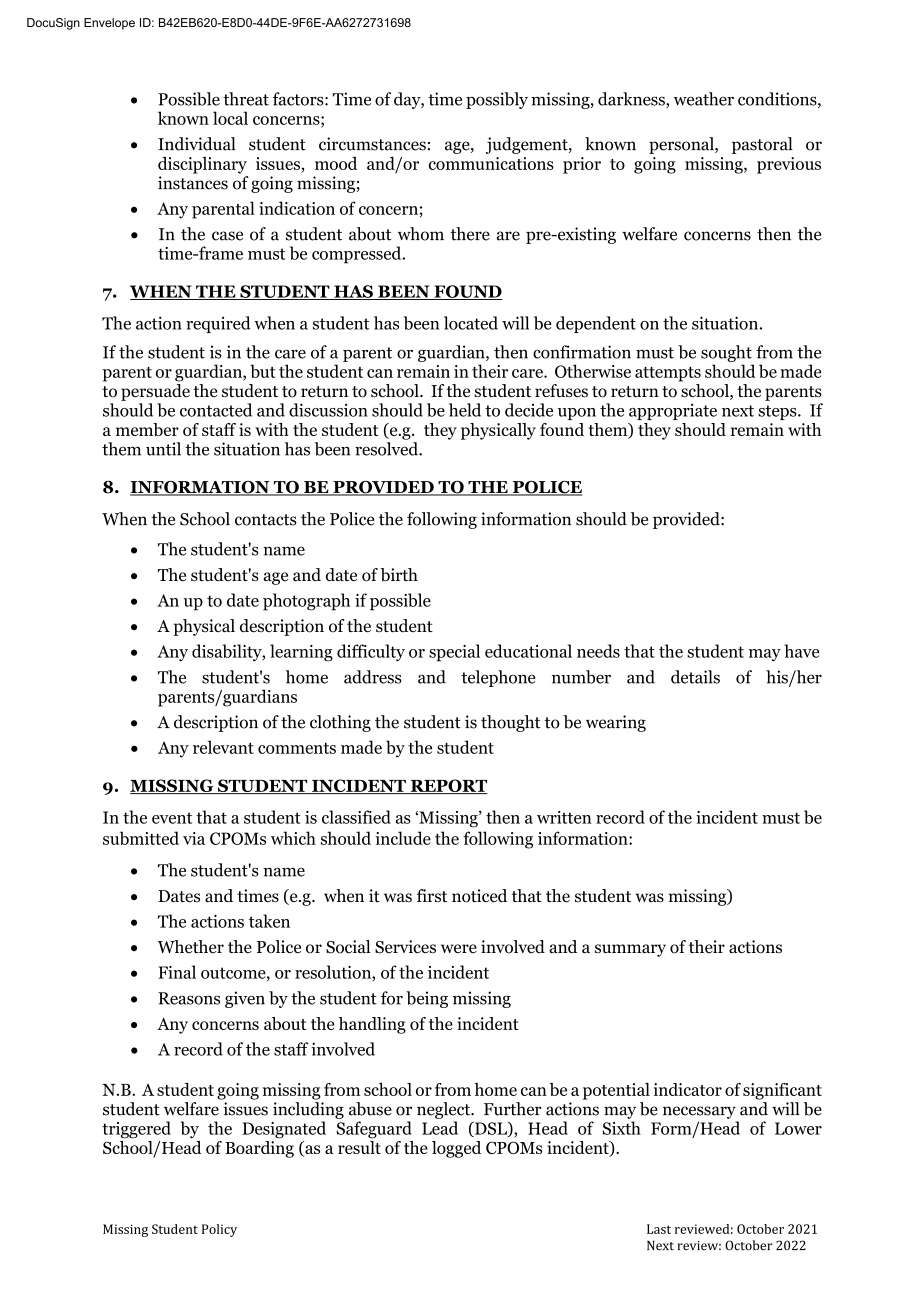 The image size is (924, 1308). What do you see at coordinates (762, 145) in the image?
I see `pastoral` at bounding box center [762, 145].
